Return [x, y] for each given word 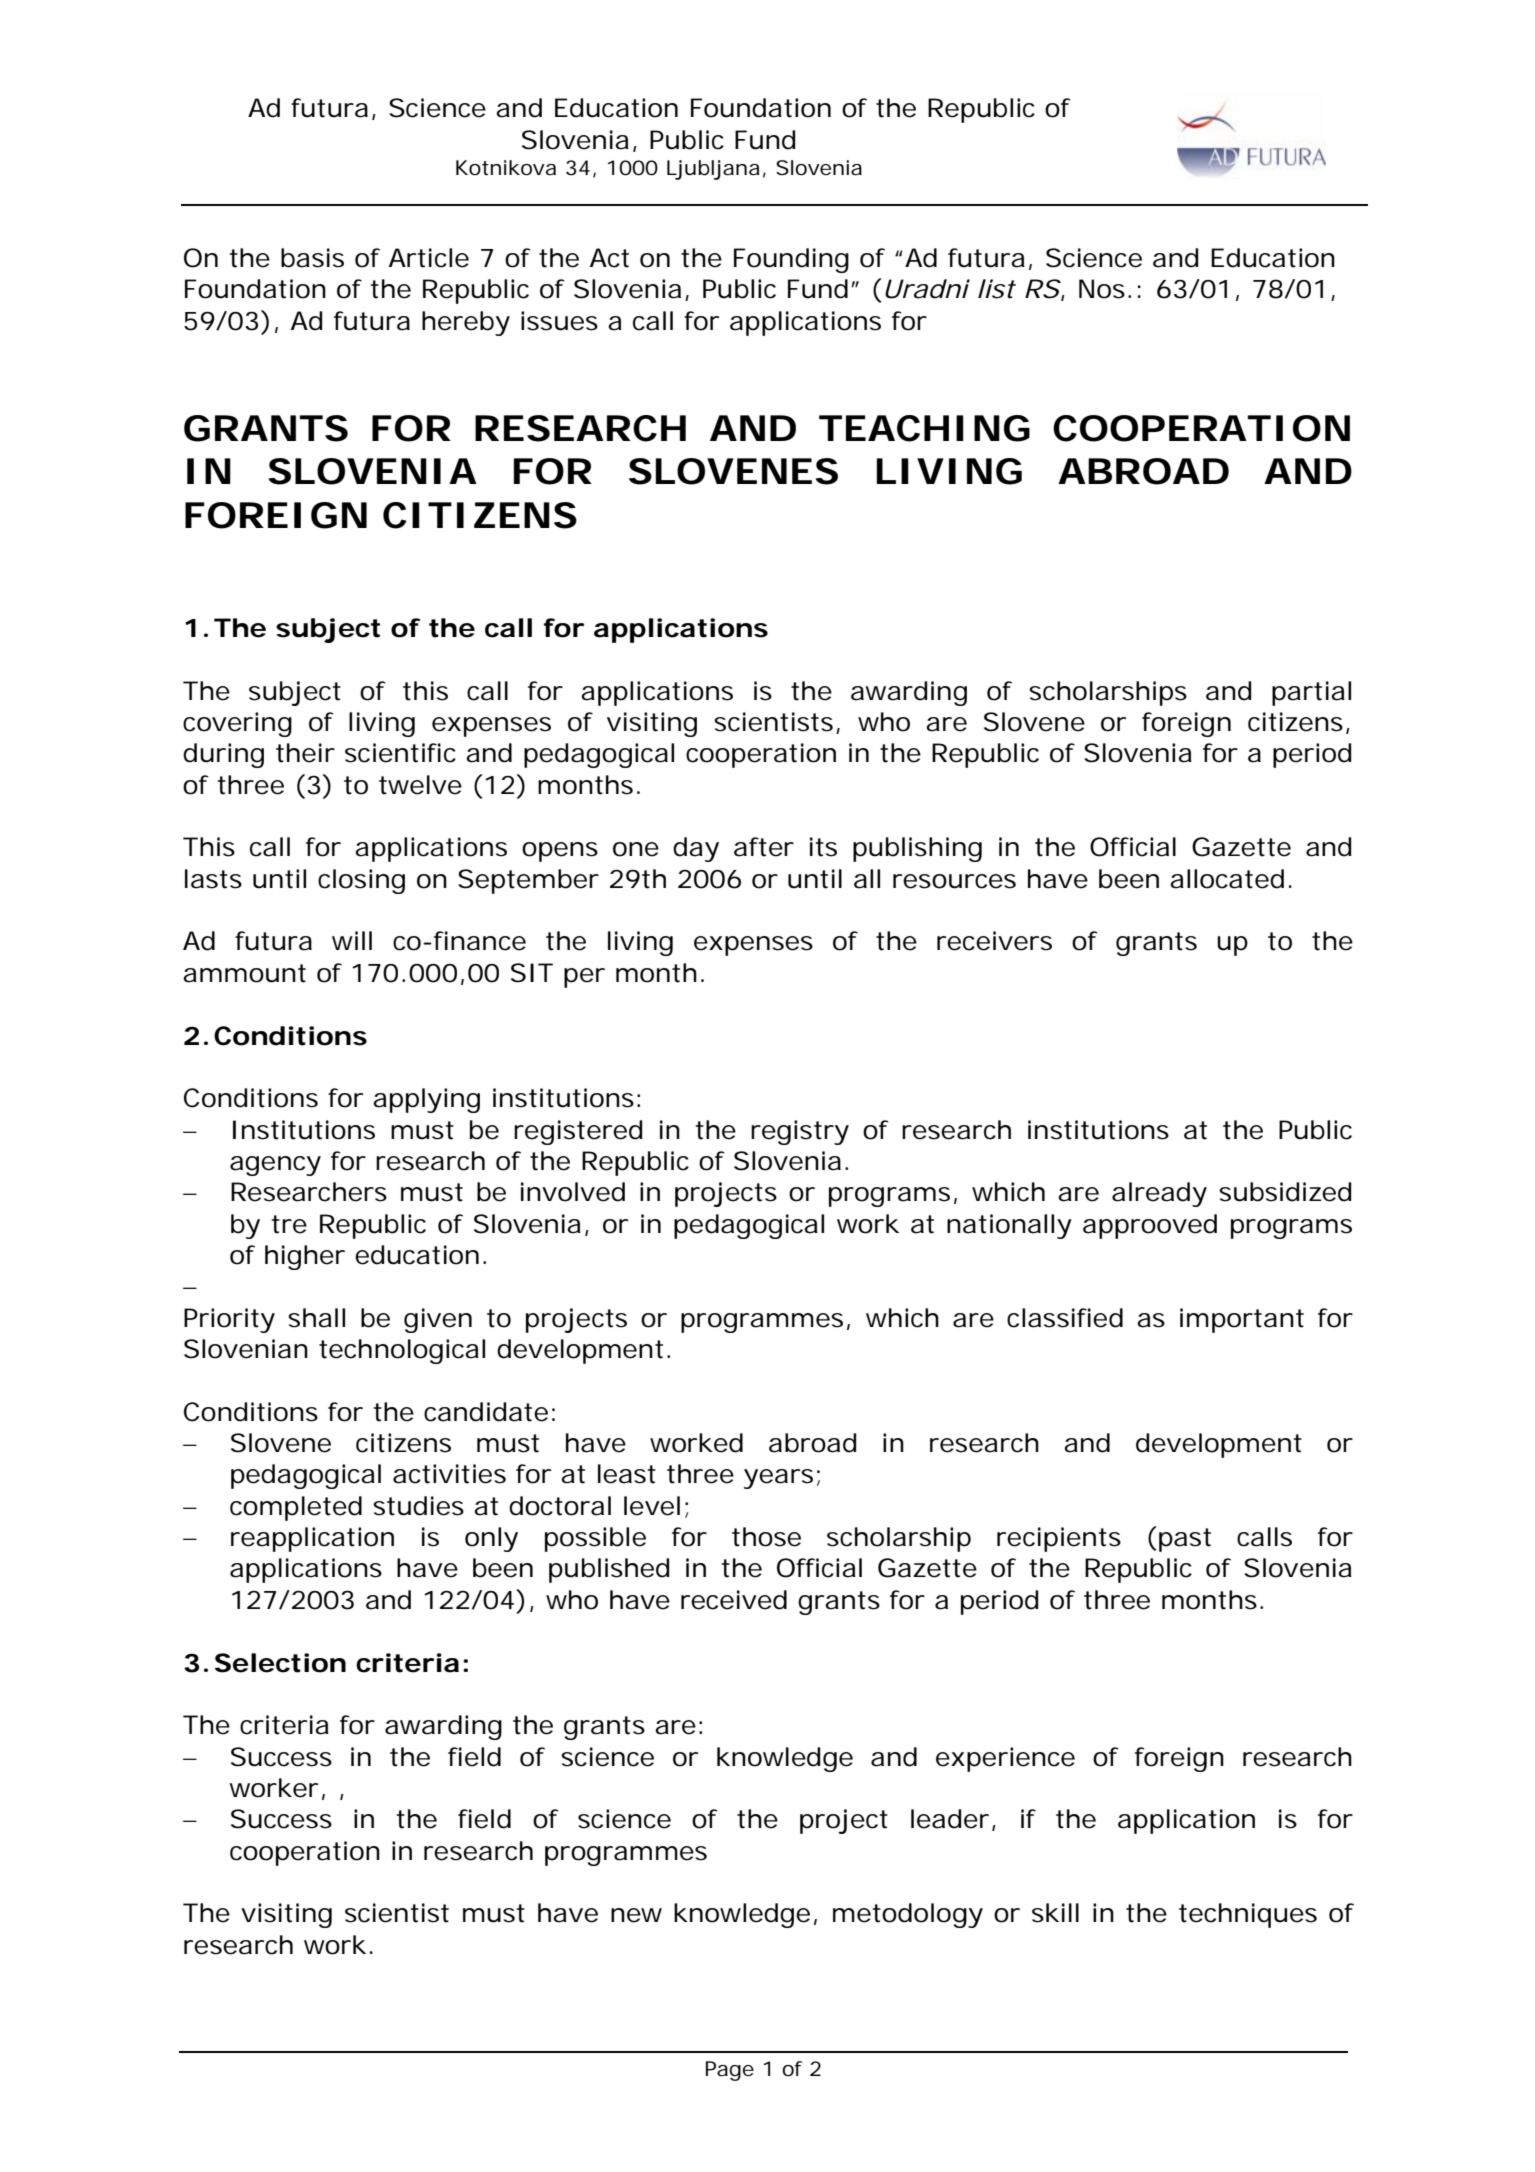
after [764, 847]
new [636, 1915]
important [1242, 1320]
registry [800, 1132]
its [823, 847]
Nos [1102, 289]
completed [296, 1508]
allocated [1227, 879]
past [1185, 1540]
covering [237, 724]
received [734, 1600]
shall [316, 1318]
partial [1311, 693]
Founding [791, 260]
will [352, 940]
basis [312, 258]
